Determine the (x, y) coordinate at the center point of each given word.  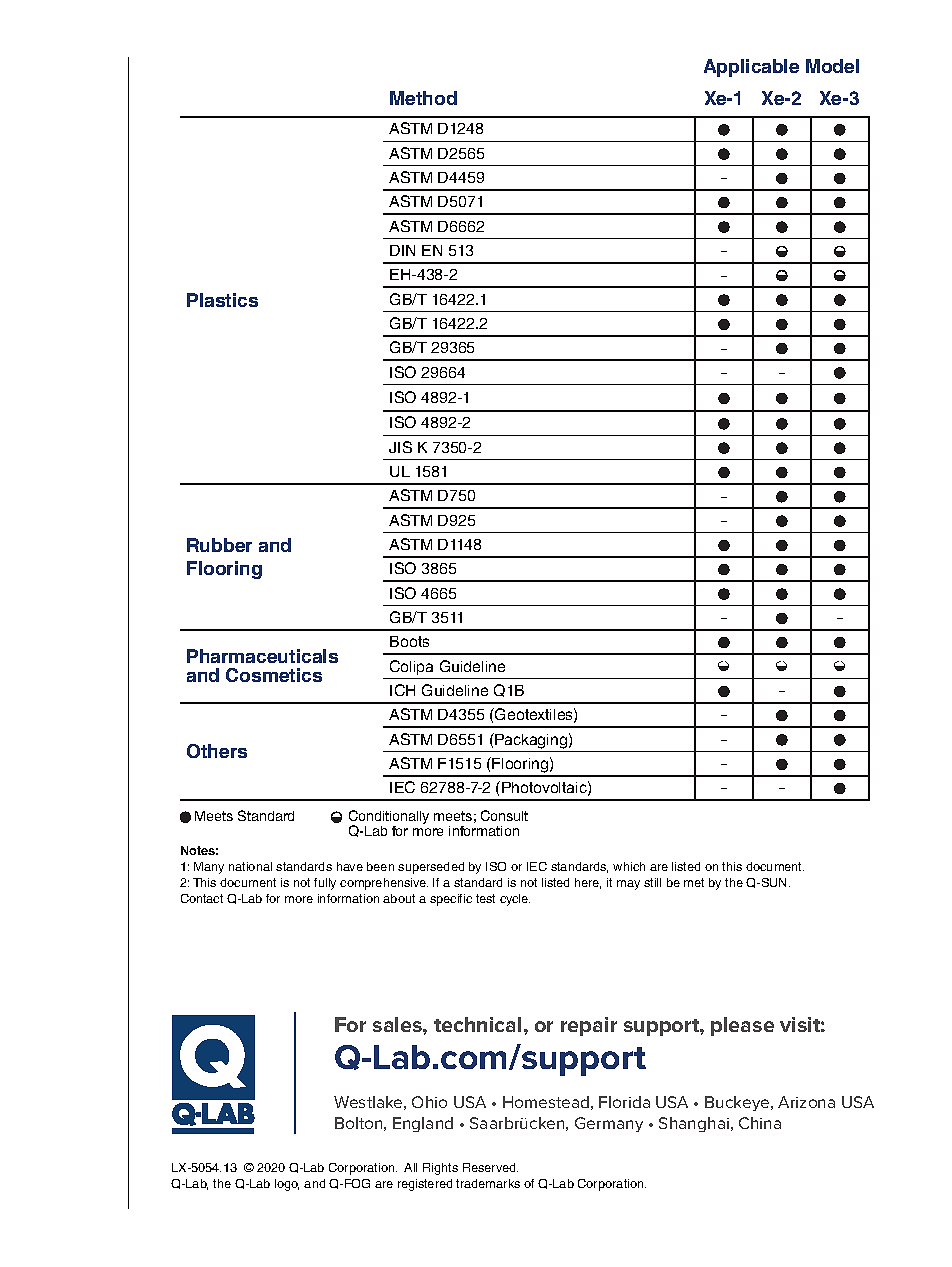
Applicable (751, 68)
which (629, 866)
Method (423, 98)
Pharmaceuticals (262, 656)
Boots (409, 641)
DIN (402, 250)
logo (287, 1185)
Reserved (490, 1167)
